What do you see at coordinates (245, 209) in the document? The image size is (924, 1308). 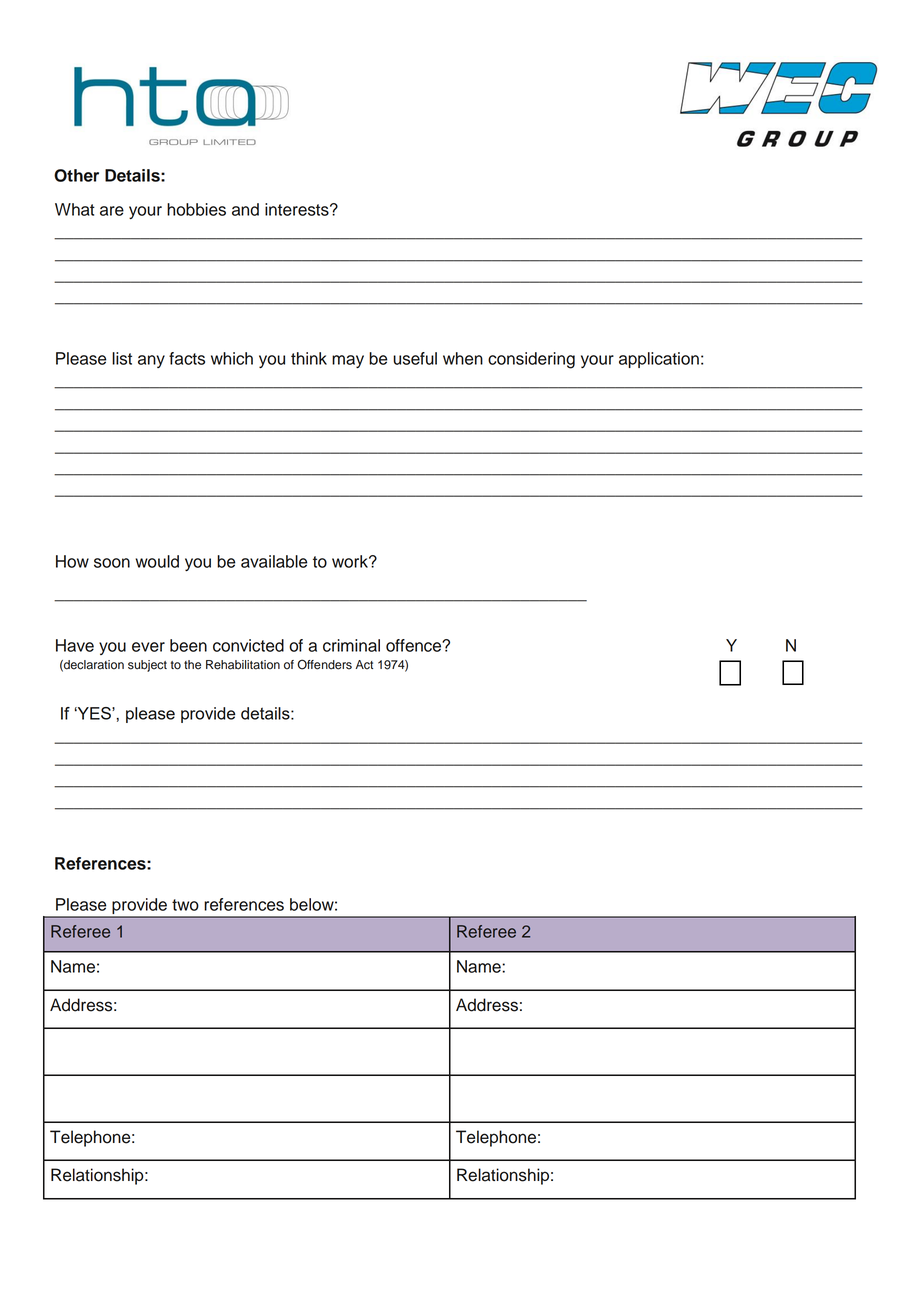 I see `and` at bounding box center [245, 209].
